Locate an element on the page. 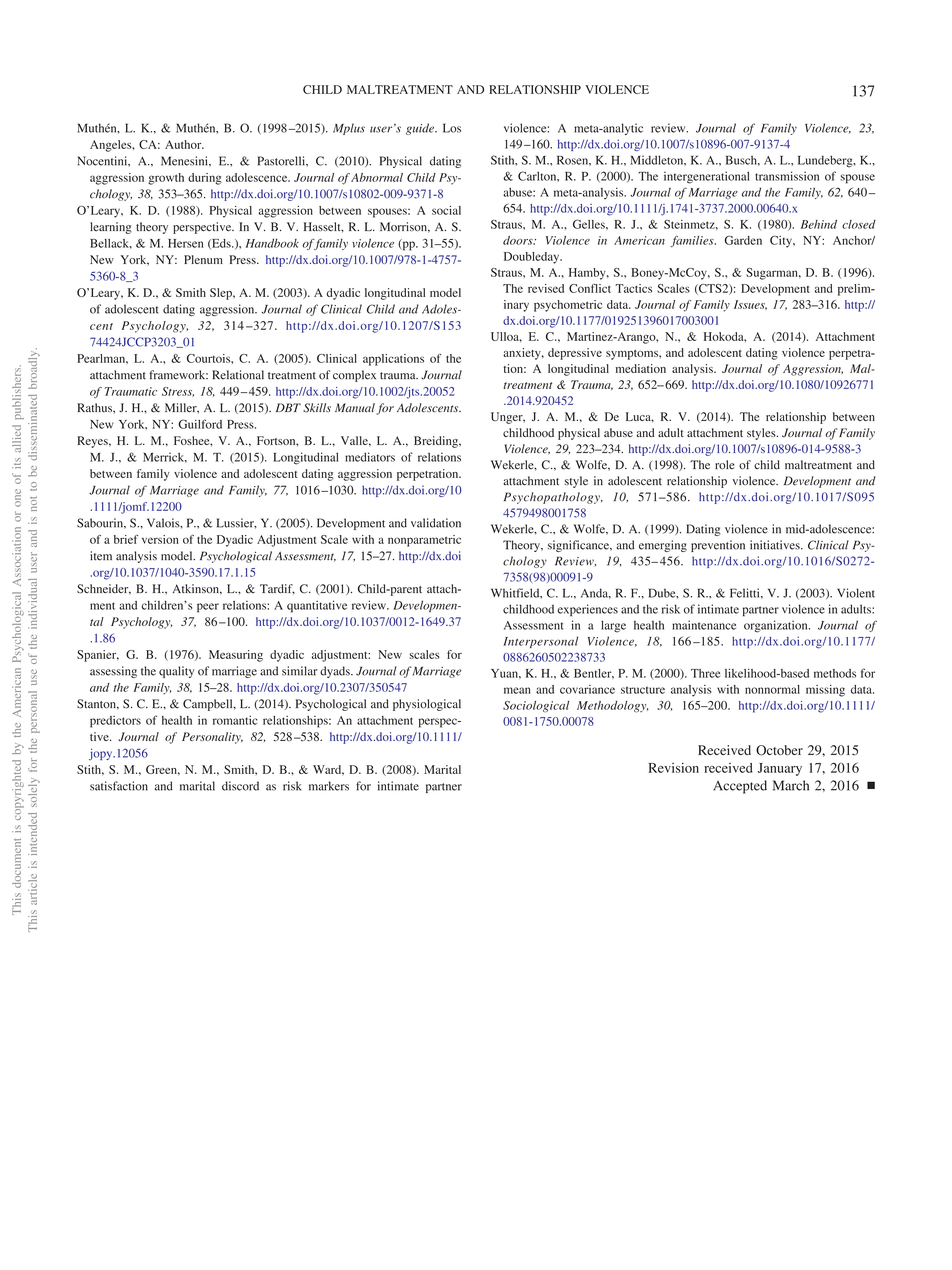 The image size is (952, 1270). guide is located at coordinates (421, 129).
